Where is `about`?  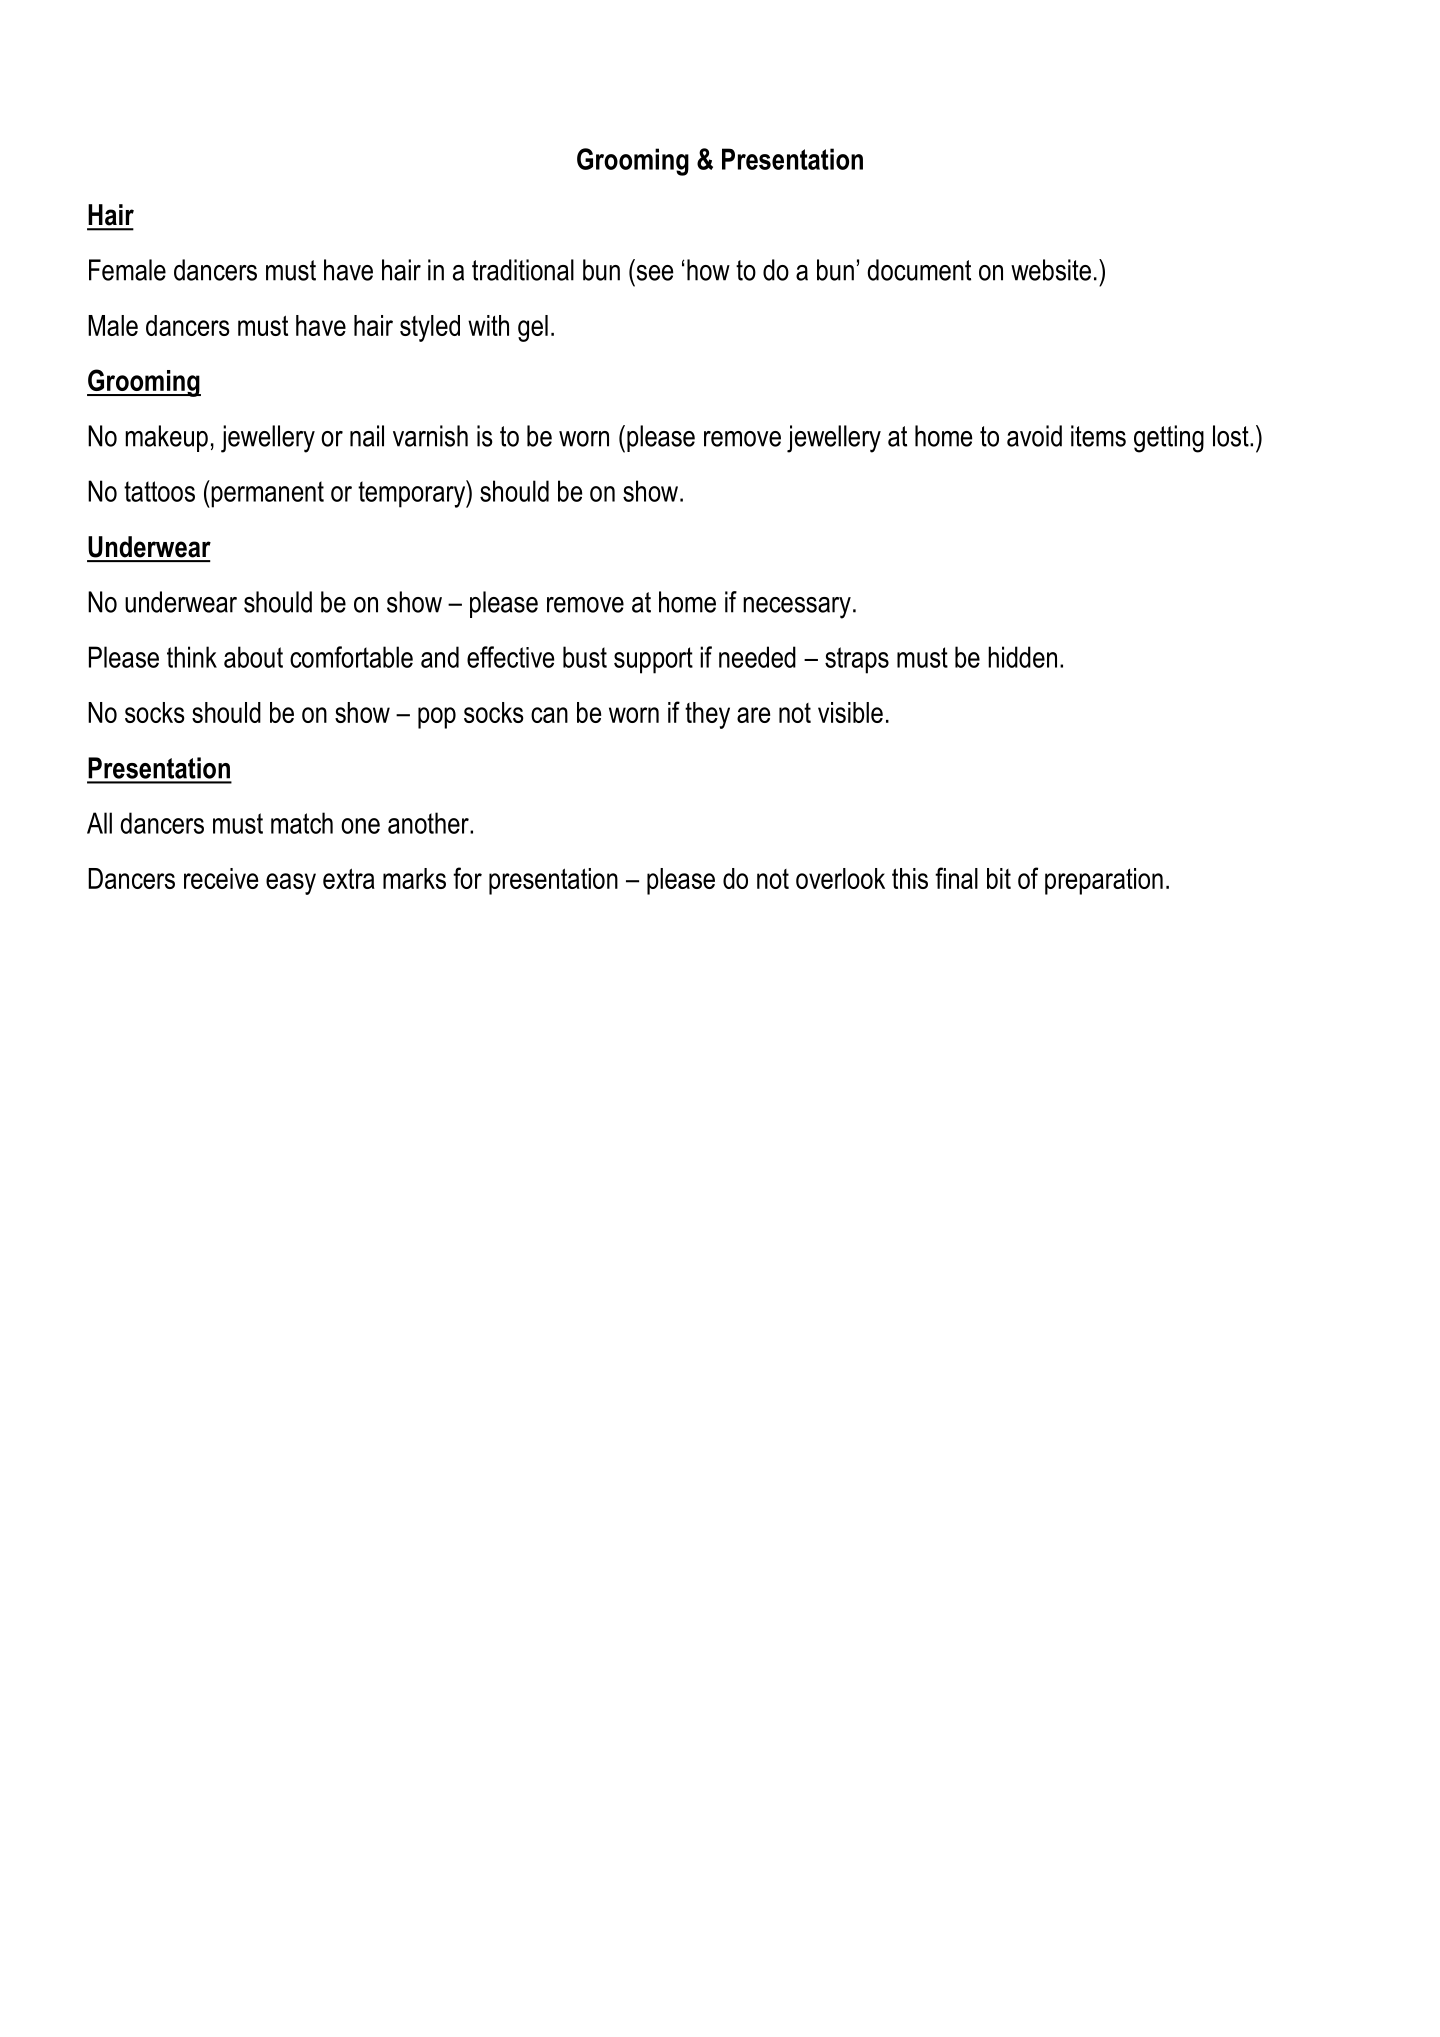 about is located at coordinates (253, 657).
